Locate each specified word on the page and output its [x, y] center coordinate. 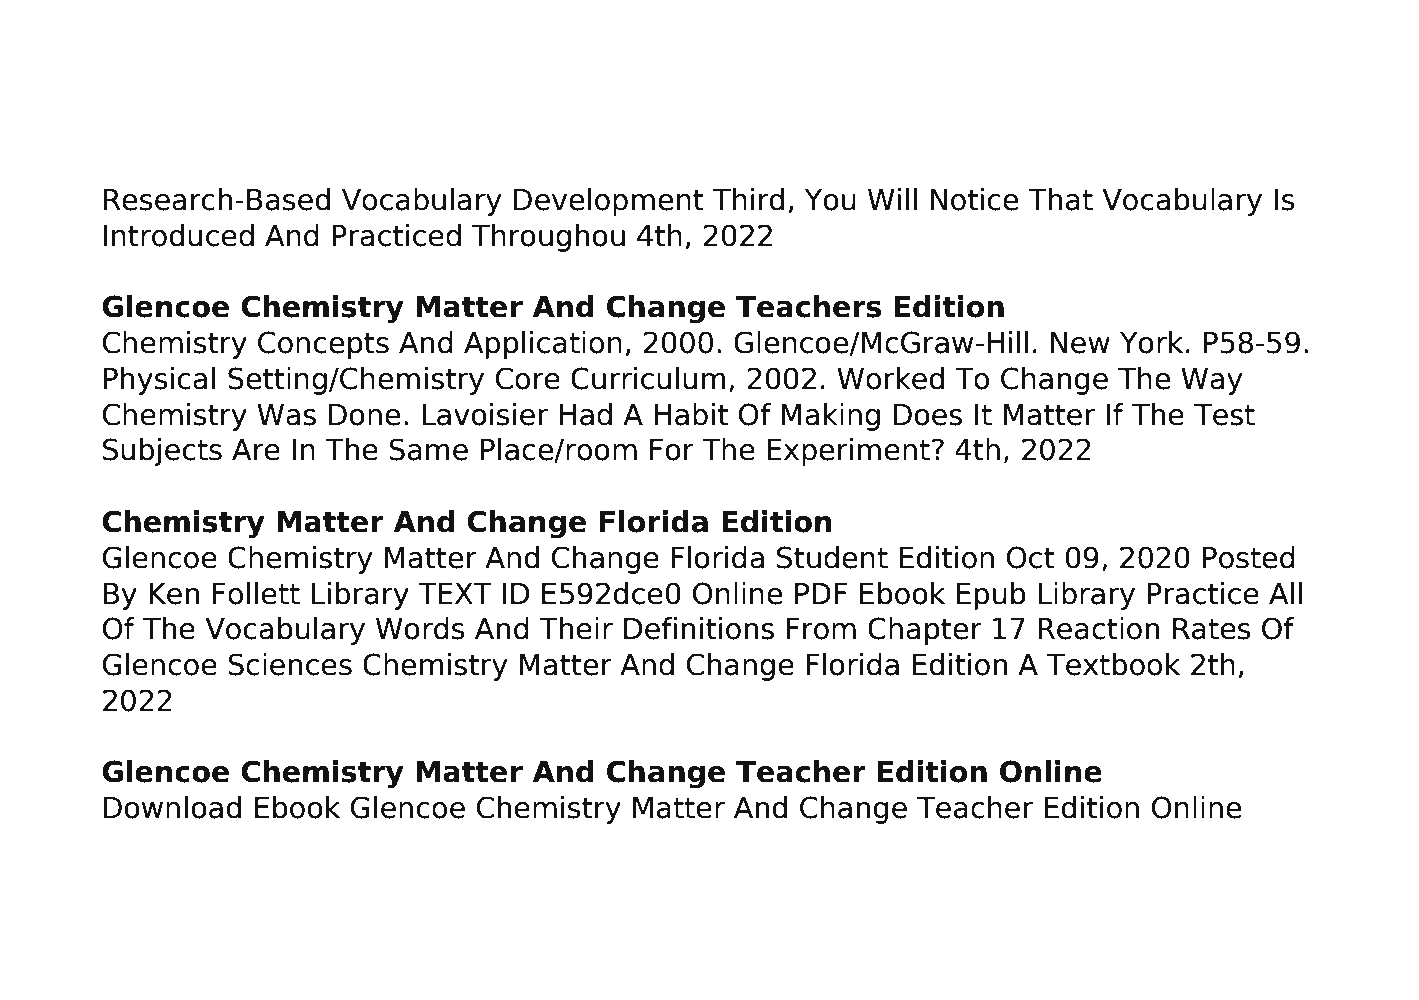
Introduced [179, 235]
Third [748, 199]
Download [172, 807]
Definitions [699, 628]
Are [256, 450]
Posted [1249, 557]
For [672, 450]
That [1060, 199]
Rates [1212, 629]
